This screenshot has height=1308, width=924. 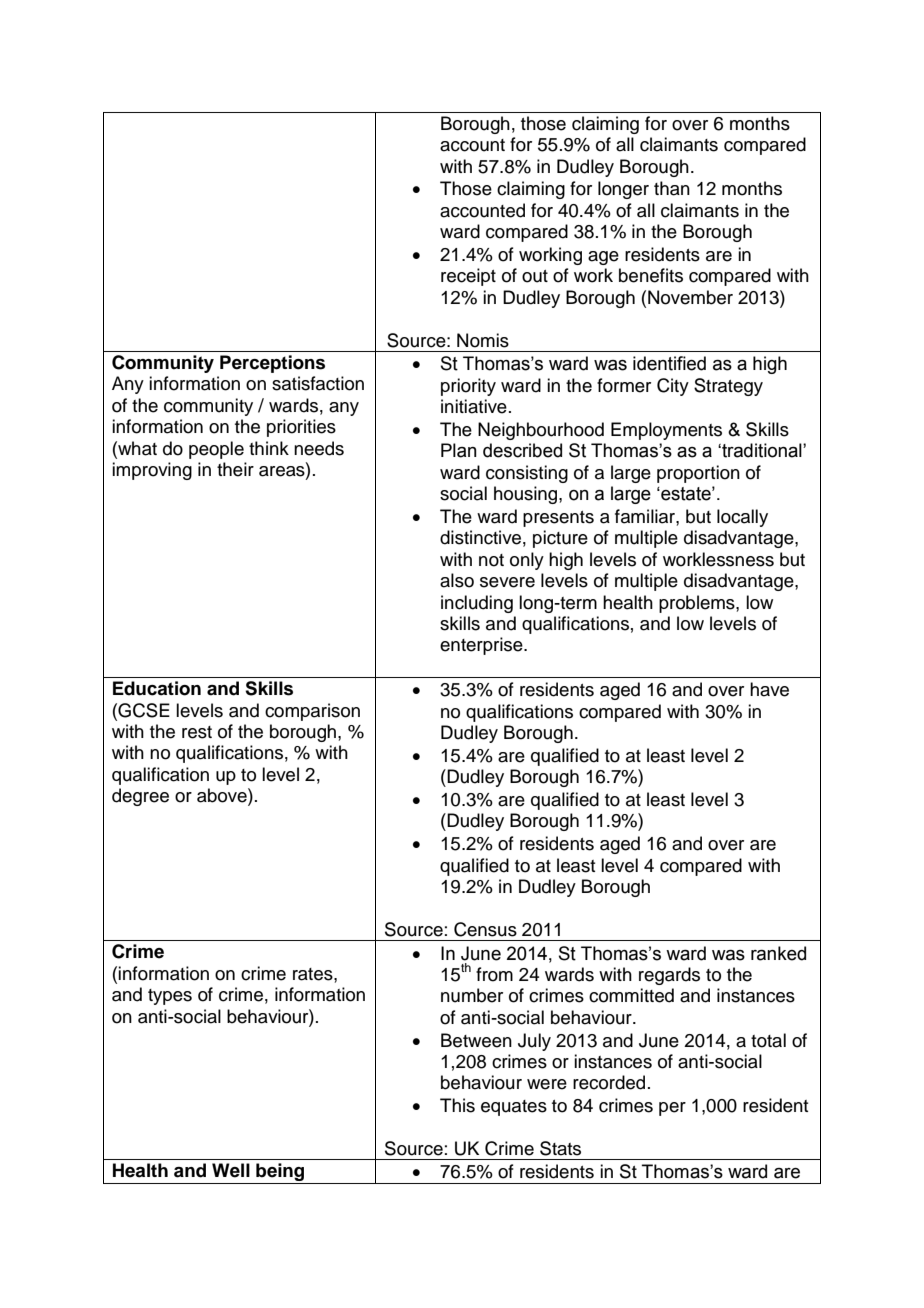 What do you see at coordinates (216, 450) in the screenshot?
I see `people` at bounding box center [216, 450].
